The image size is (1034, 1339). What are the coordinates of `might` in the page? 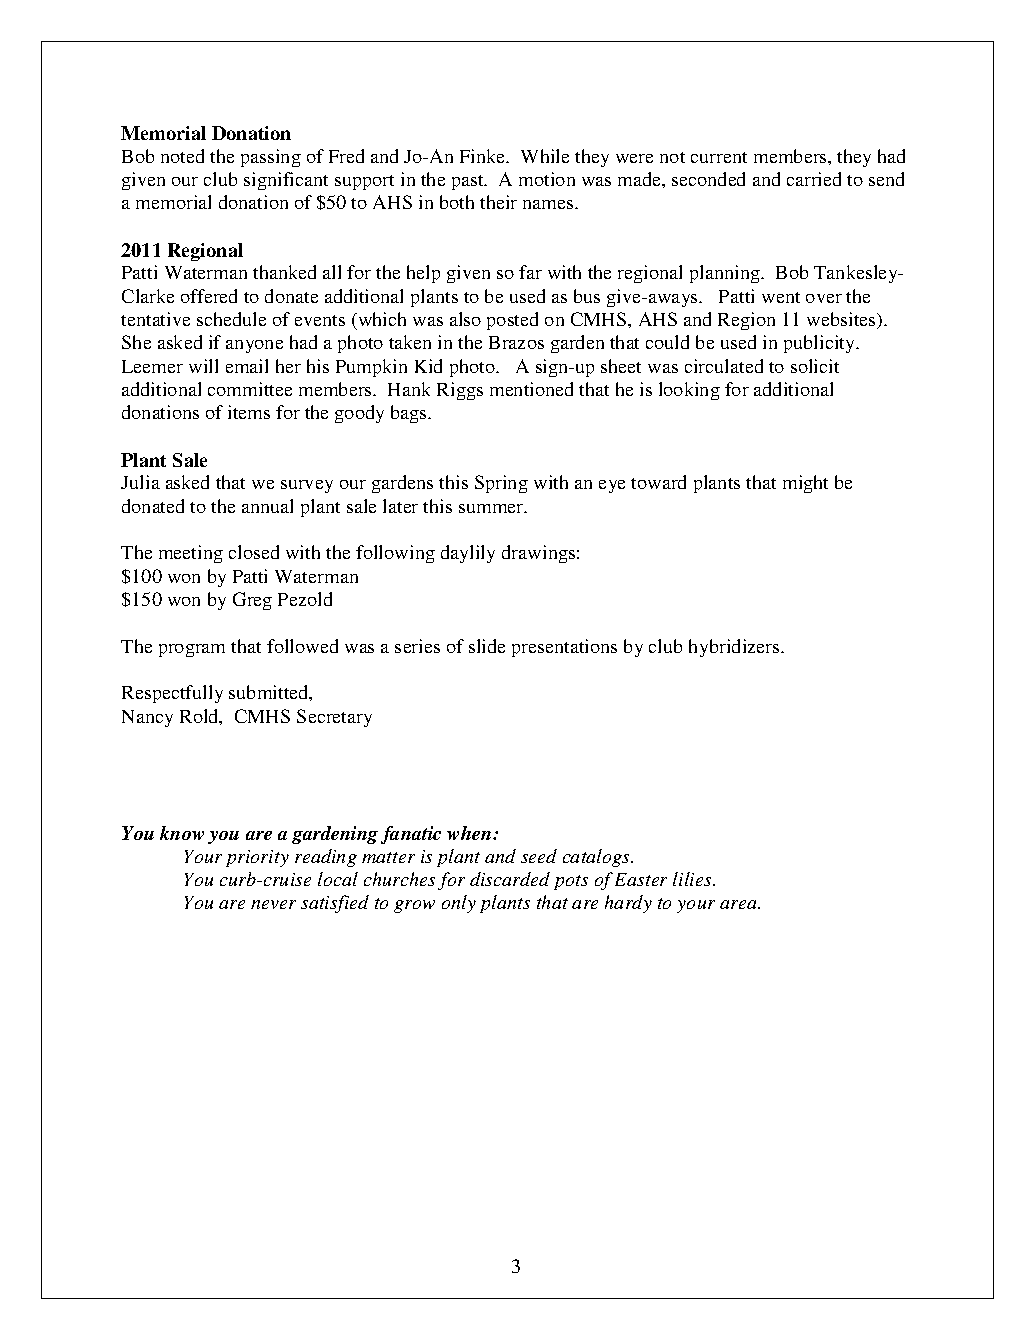 It's located at (805, 484).
